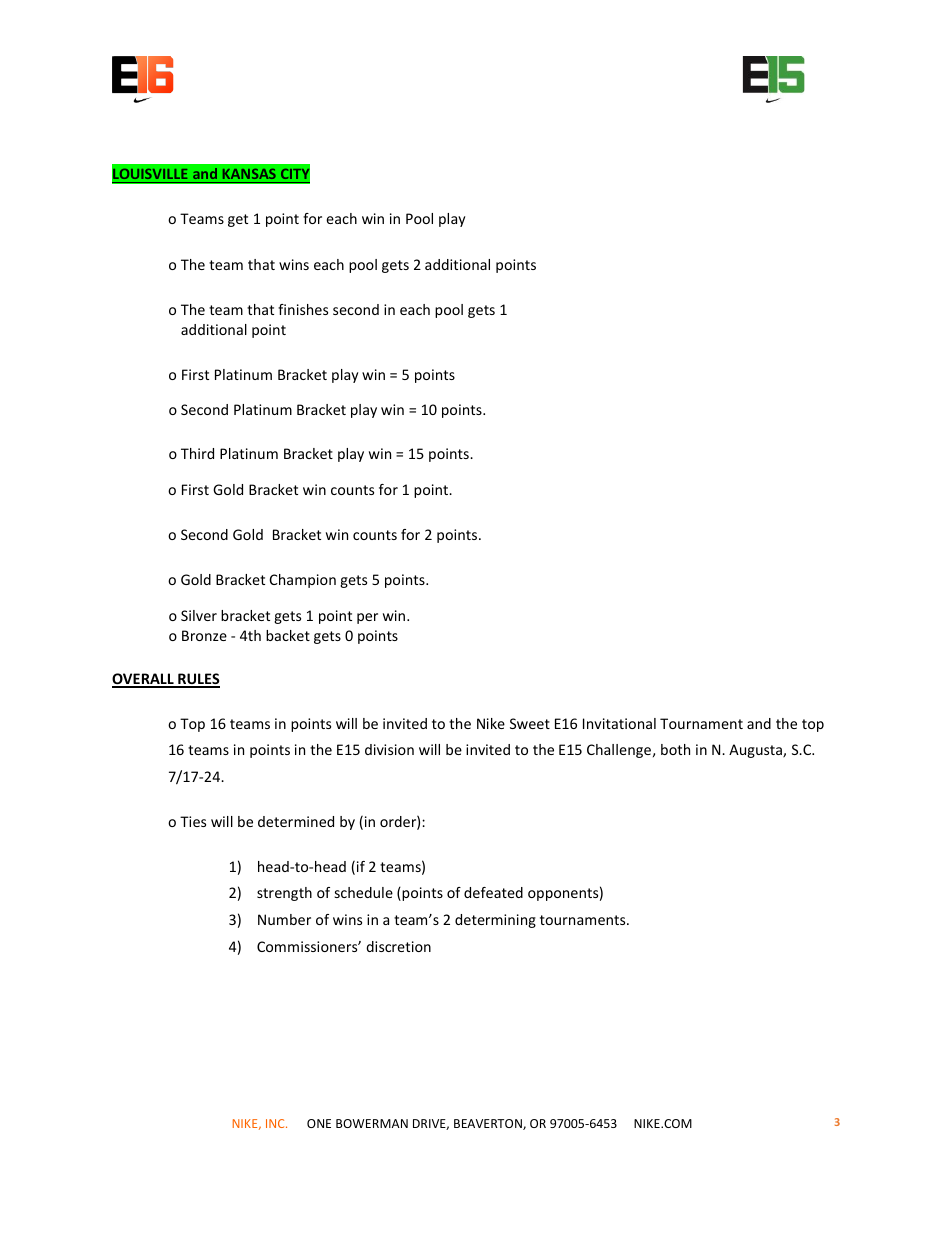  What do you see at coordinates (303, 309) in the page?
I see `finishes` at bounding box center [303, 309].
